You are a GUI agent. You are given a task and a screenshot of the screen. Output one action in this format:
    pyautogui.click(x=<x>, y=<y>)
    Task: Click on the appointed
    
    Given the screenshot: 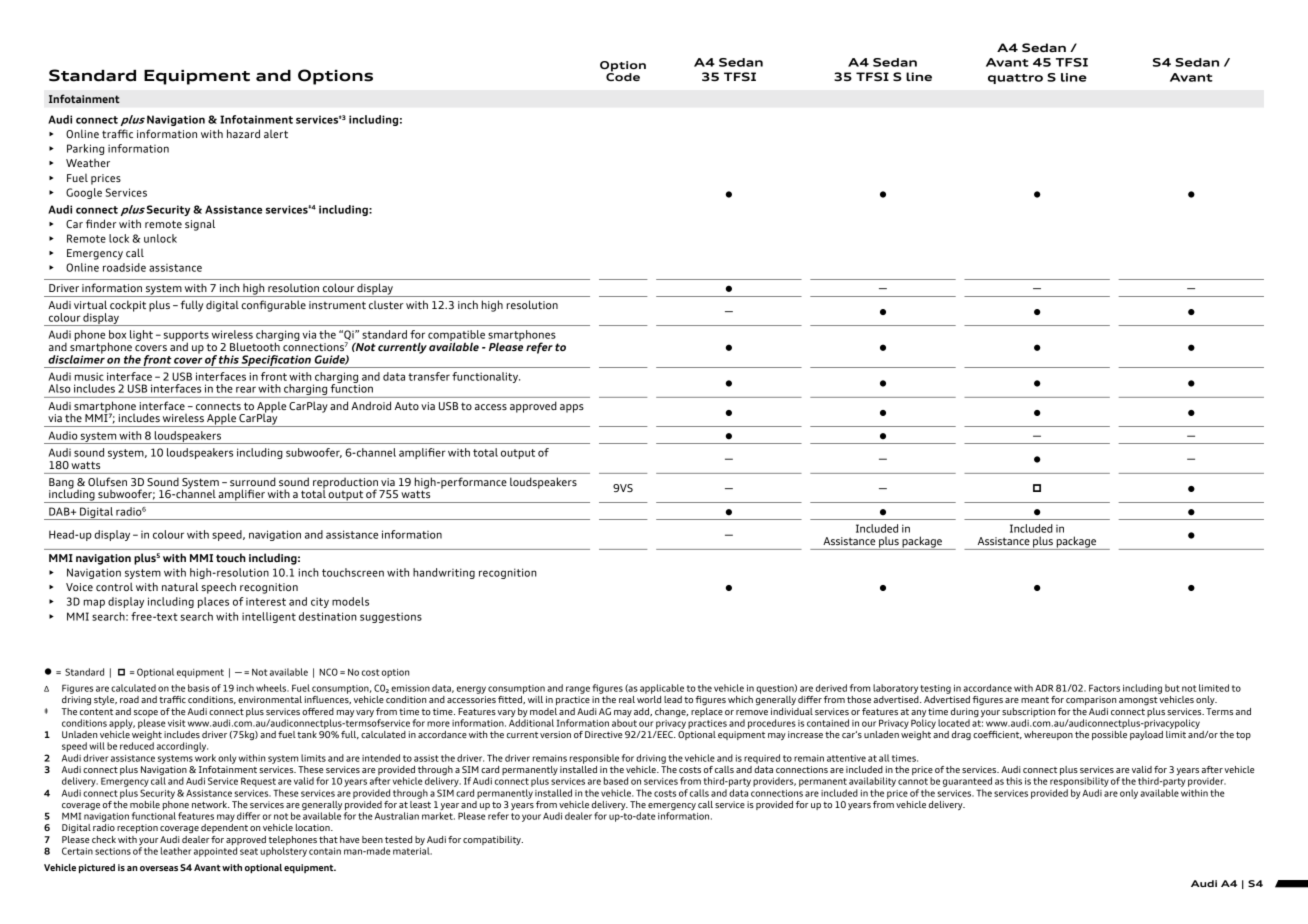 What is the action you would take?
    pyautogui.click(x=215, y=852)
